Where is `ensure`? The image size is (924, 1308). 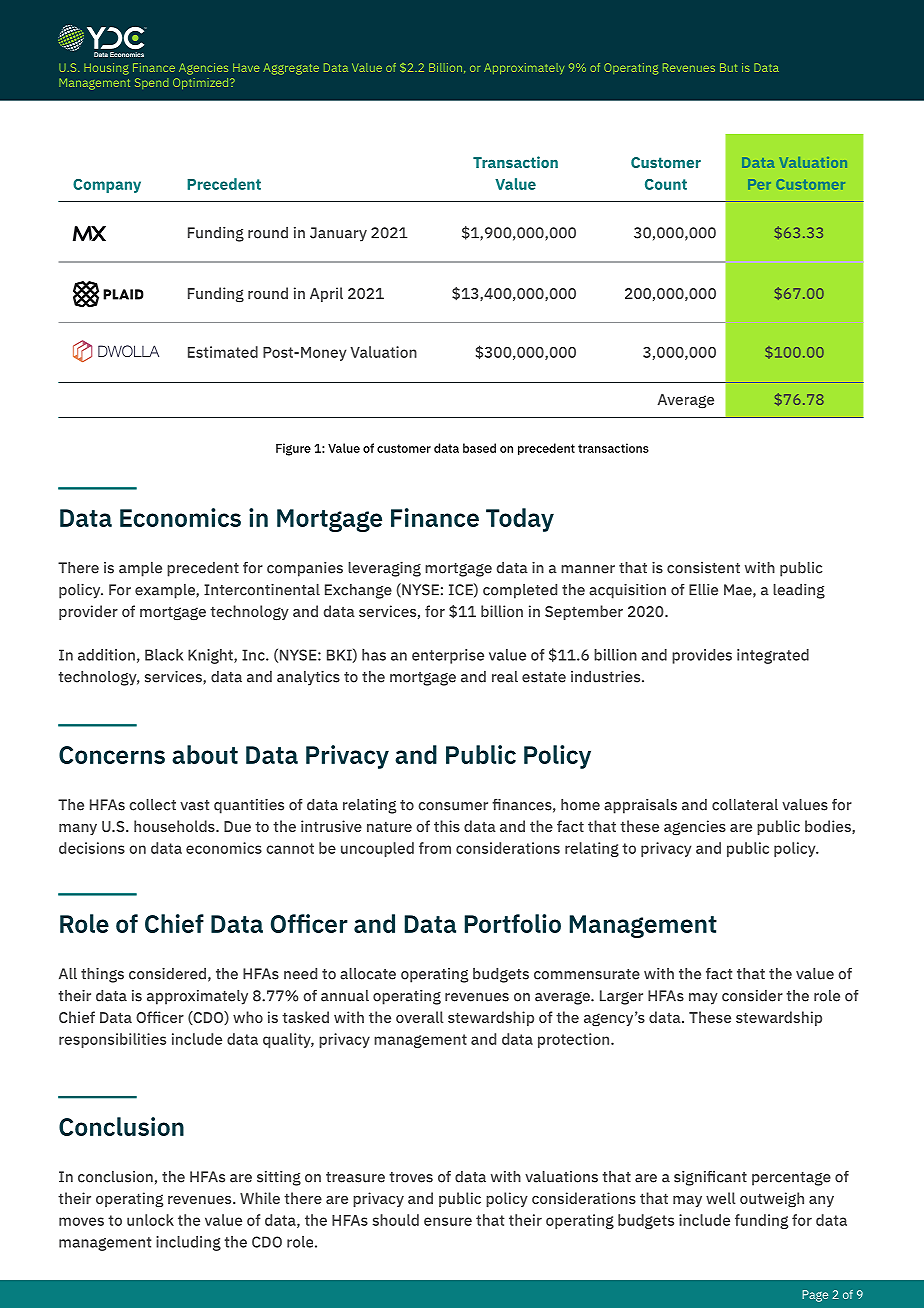 ensure is located at coordinates (448, 1221).
